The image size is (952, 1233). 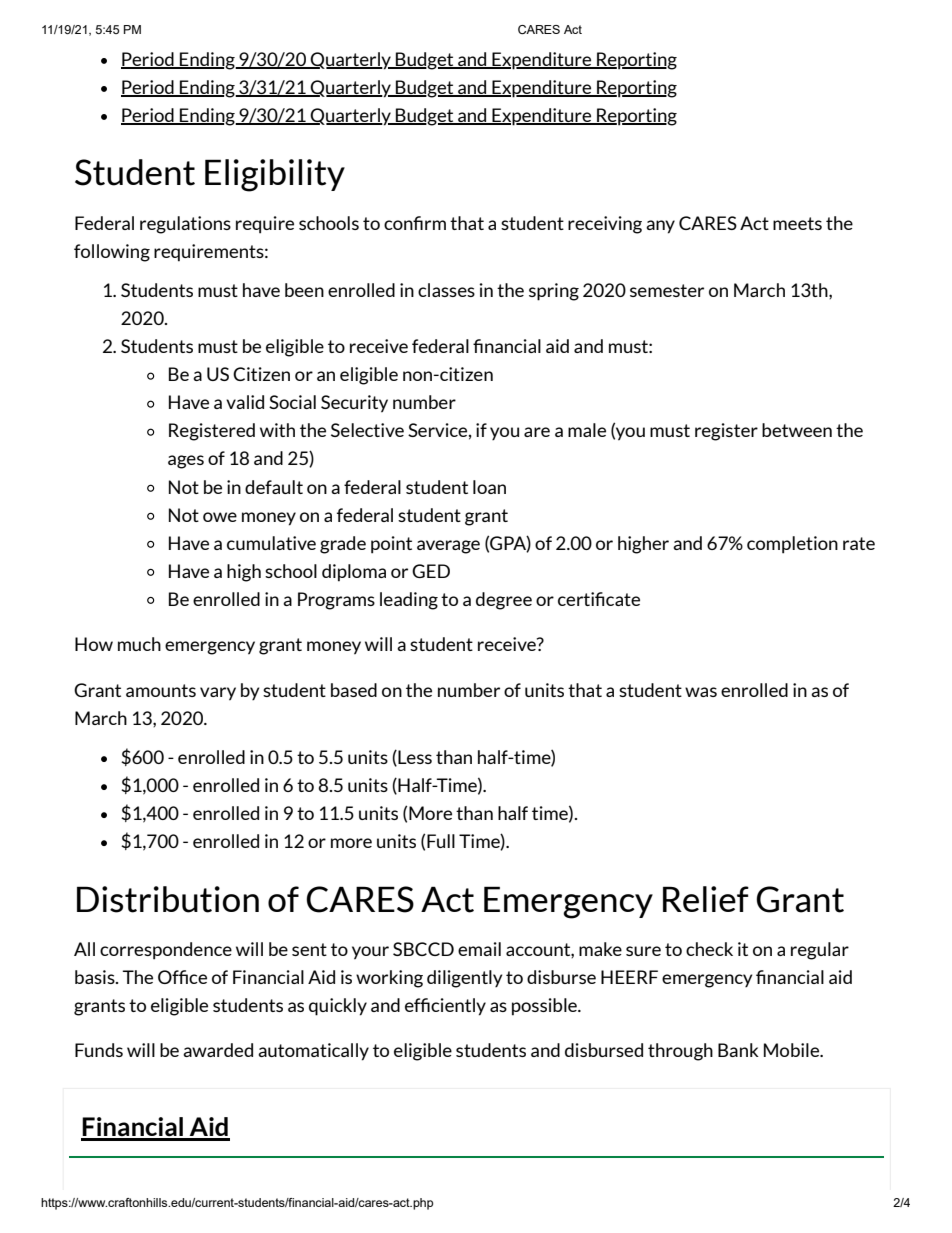 I want to click on ages, so click(x=186, y=462).
